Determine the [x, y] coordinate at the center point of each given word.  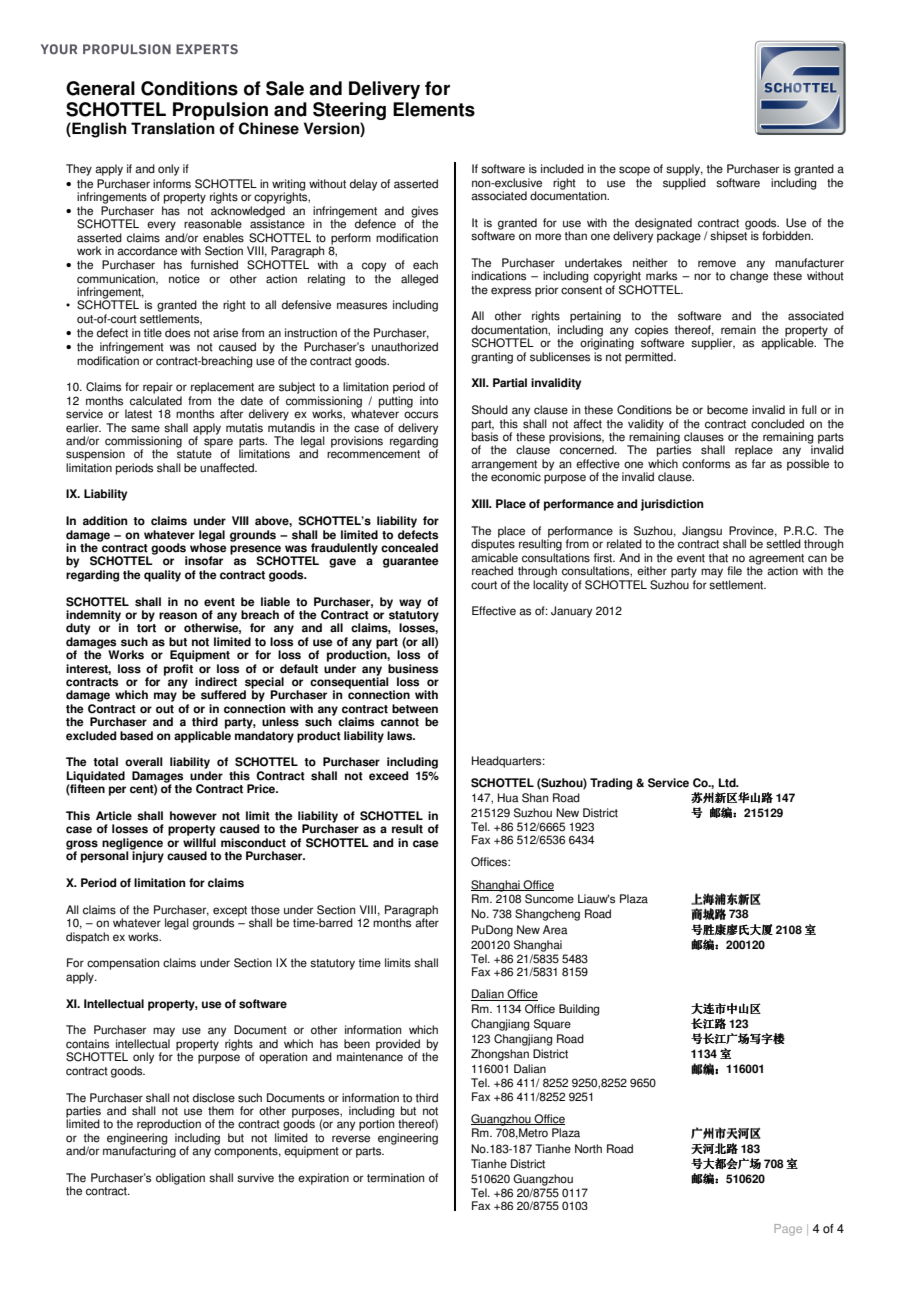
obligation [180, 1179]
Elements [434, 109]
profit [178, 670]
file [734, 571]
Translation [173, 128]
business [413, 669]
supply [684, 170]
